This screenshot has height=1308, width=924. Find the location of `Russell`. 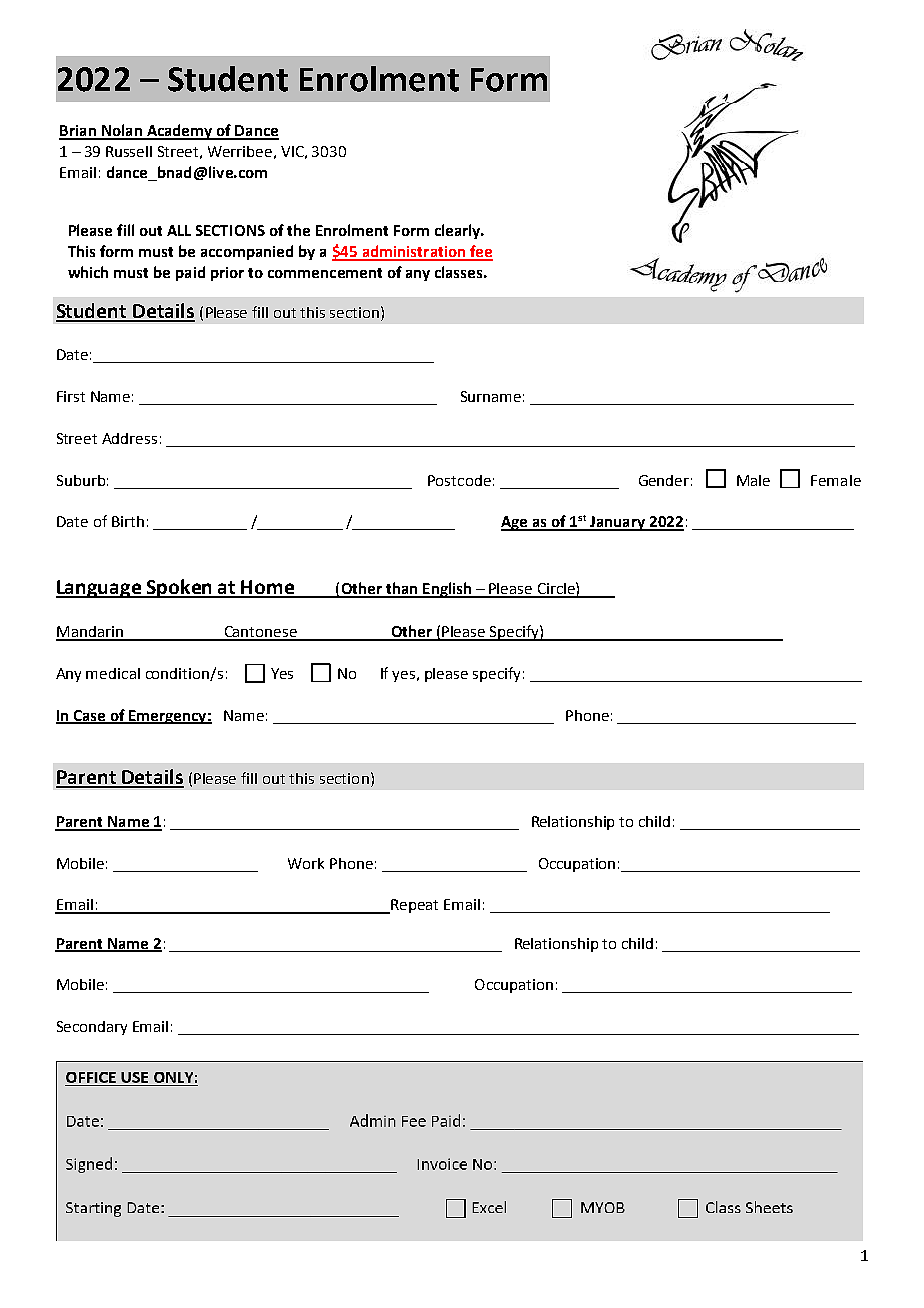

Russell is located at coordinates (129, 151).
